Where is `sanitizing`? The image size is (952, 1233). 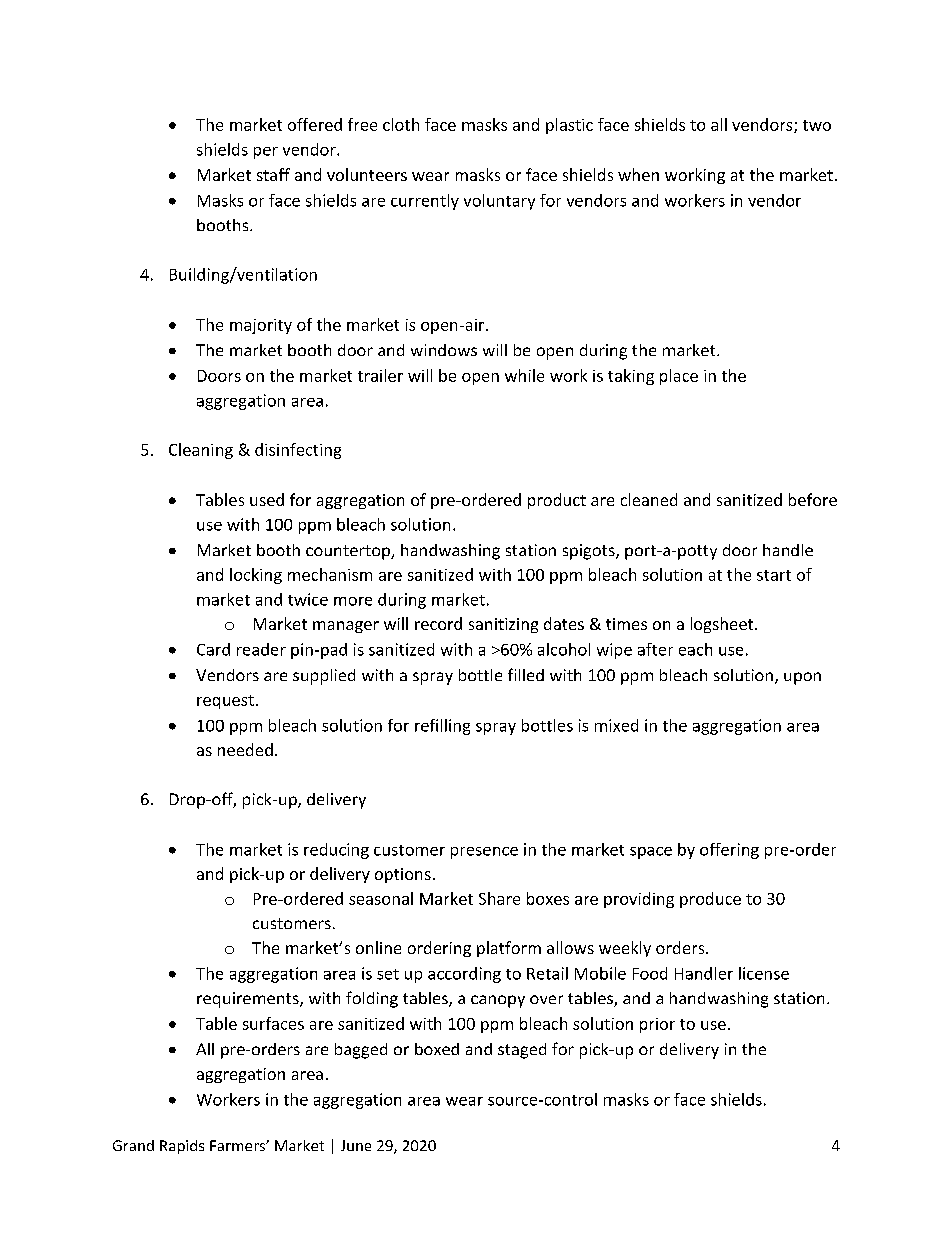
sanitizing is located at coordinates (503, 625).
